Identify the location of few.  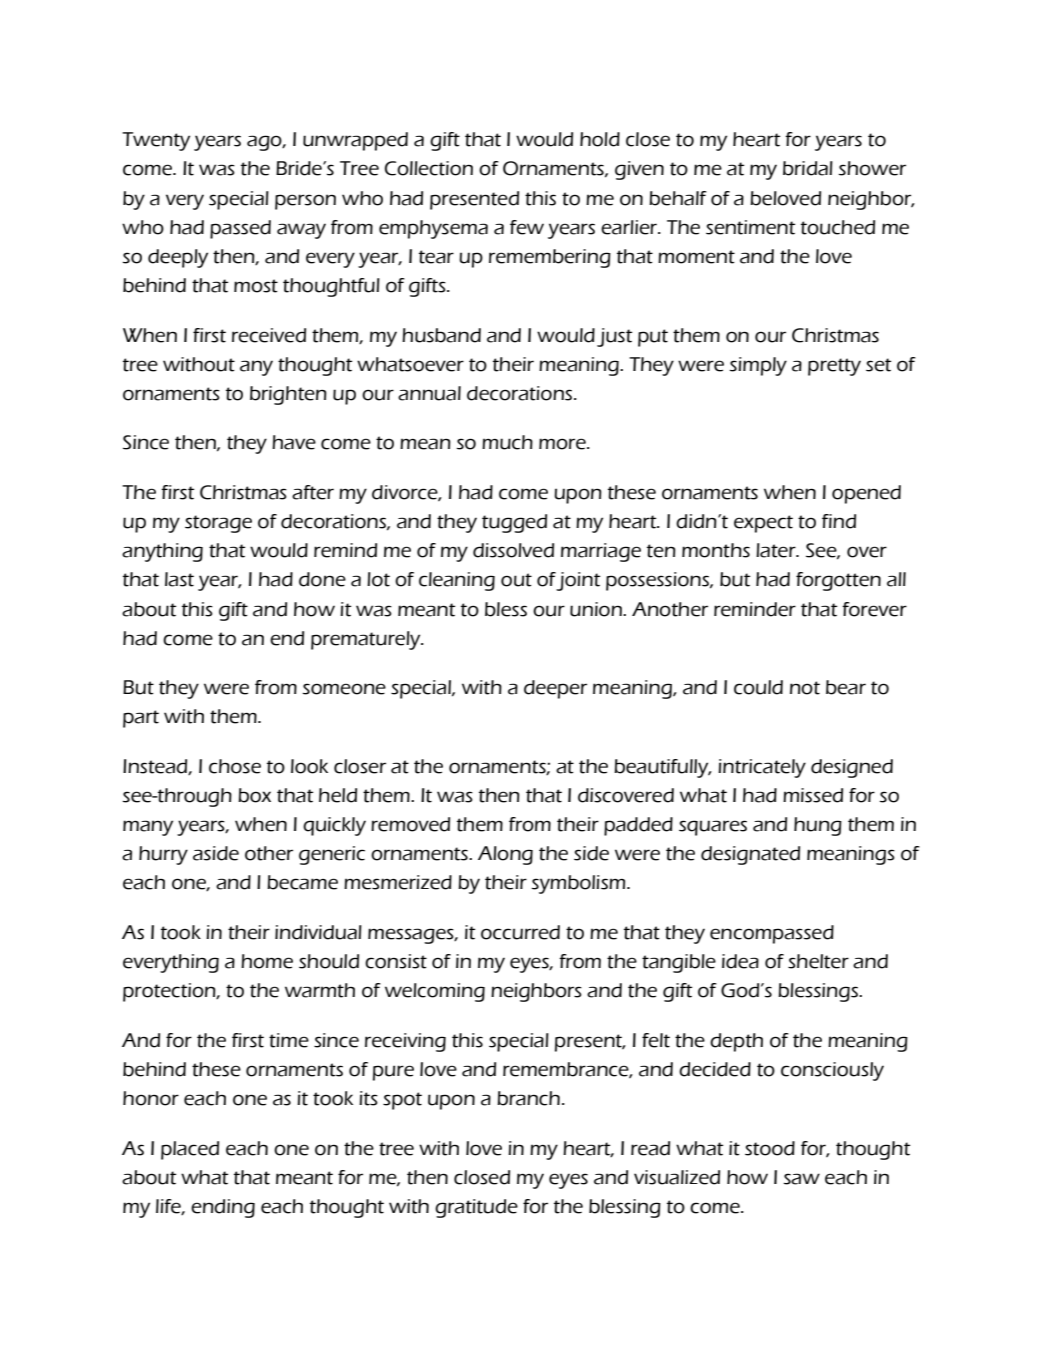
(527, 227).
